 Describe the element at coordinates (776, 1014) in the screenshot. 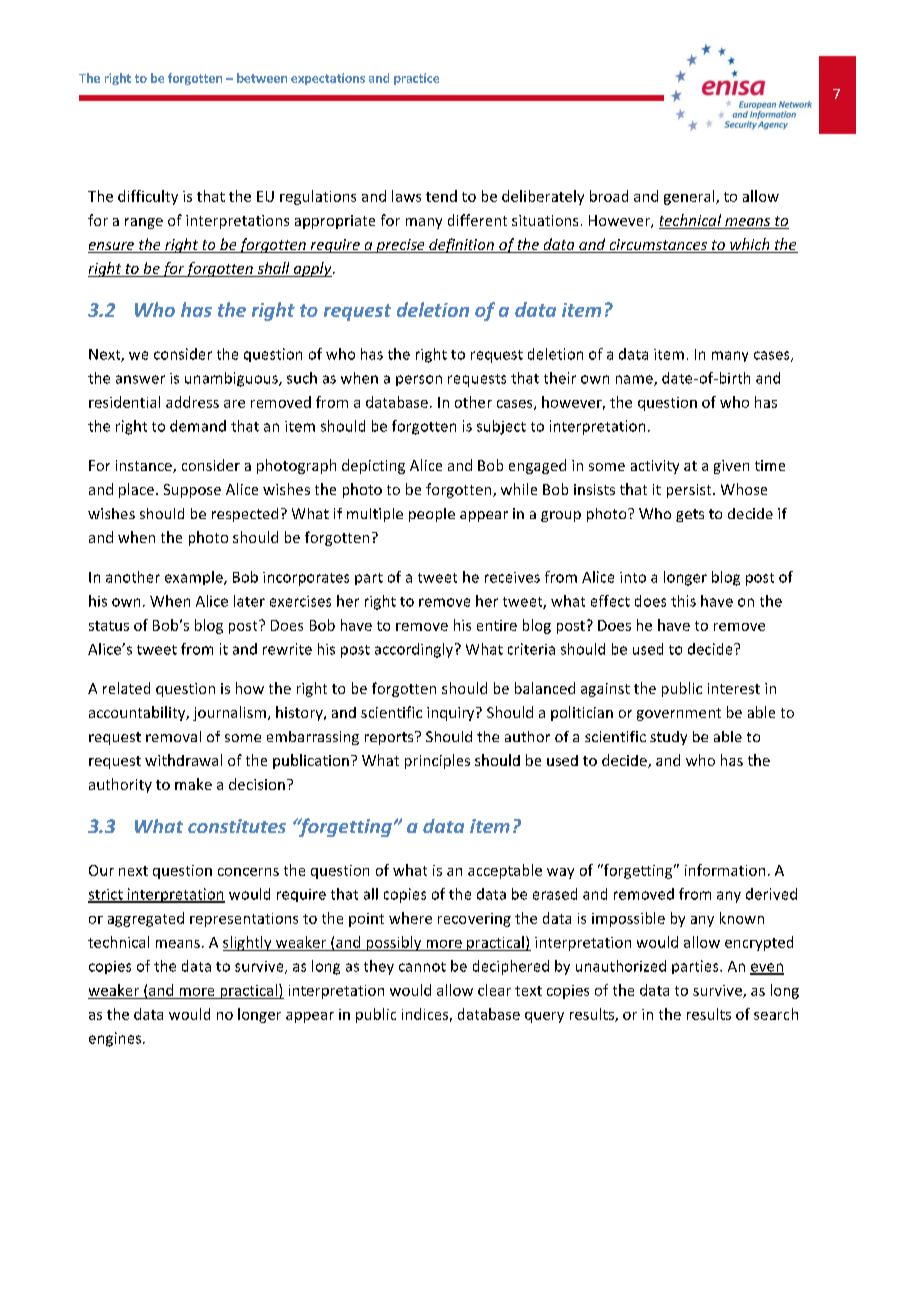

I see `search` at that location.
